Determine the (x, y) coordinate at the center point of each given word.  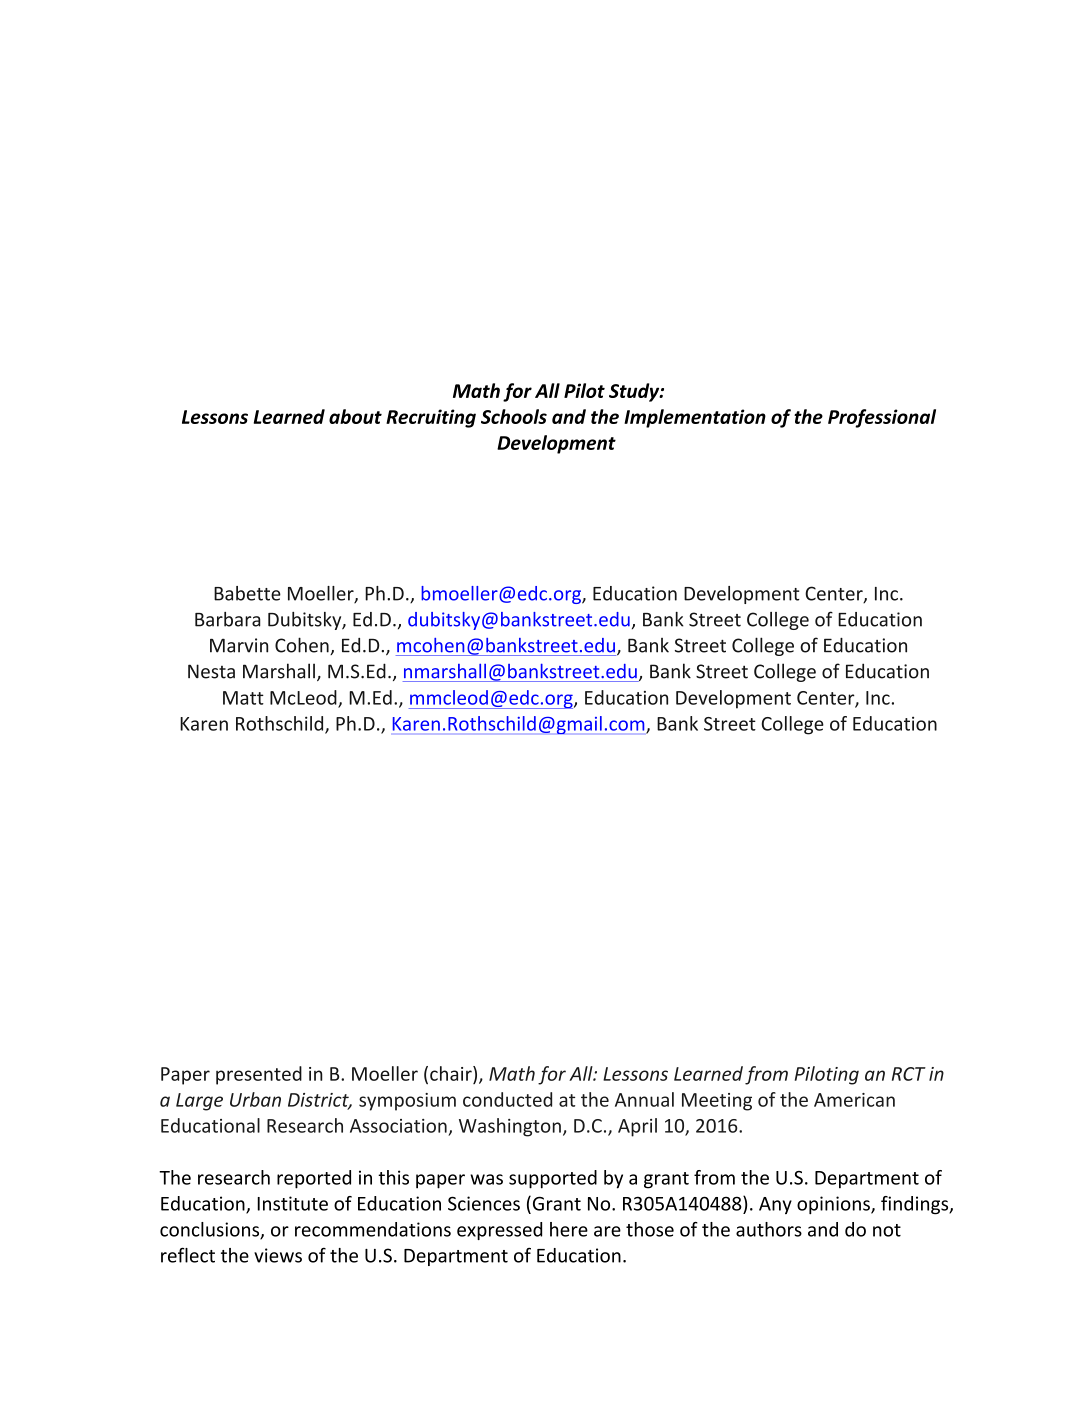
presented (259, 1075)
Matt (243, 698)
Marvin (239, 645)
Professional (882, 418)
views (278, 1255)
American (854, 1100)
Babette (247, 593)
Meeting (717, 1102)
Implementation (695, 418)
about (355, 416)
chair (452, 1073)
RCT (909, 1074)
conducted (507, 1099)
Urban (255, 1099)
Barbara (228, 619)
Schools (514, 416)
